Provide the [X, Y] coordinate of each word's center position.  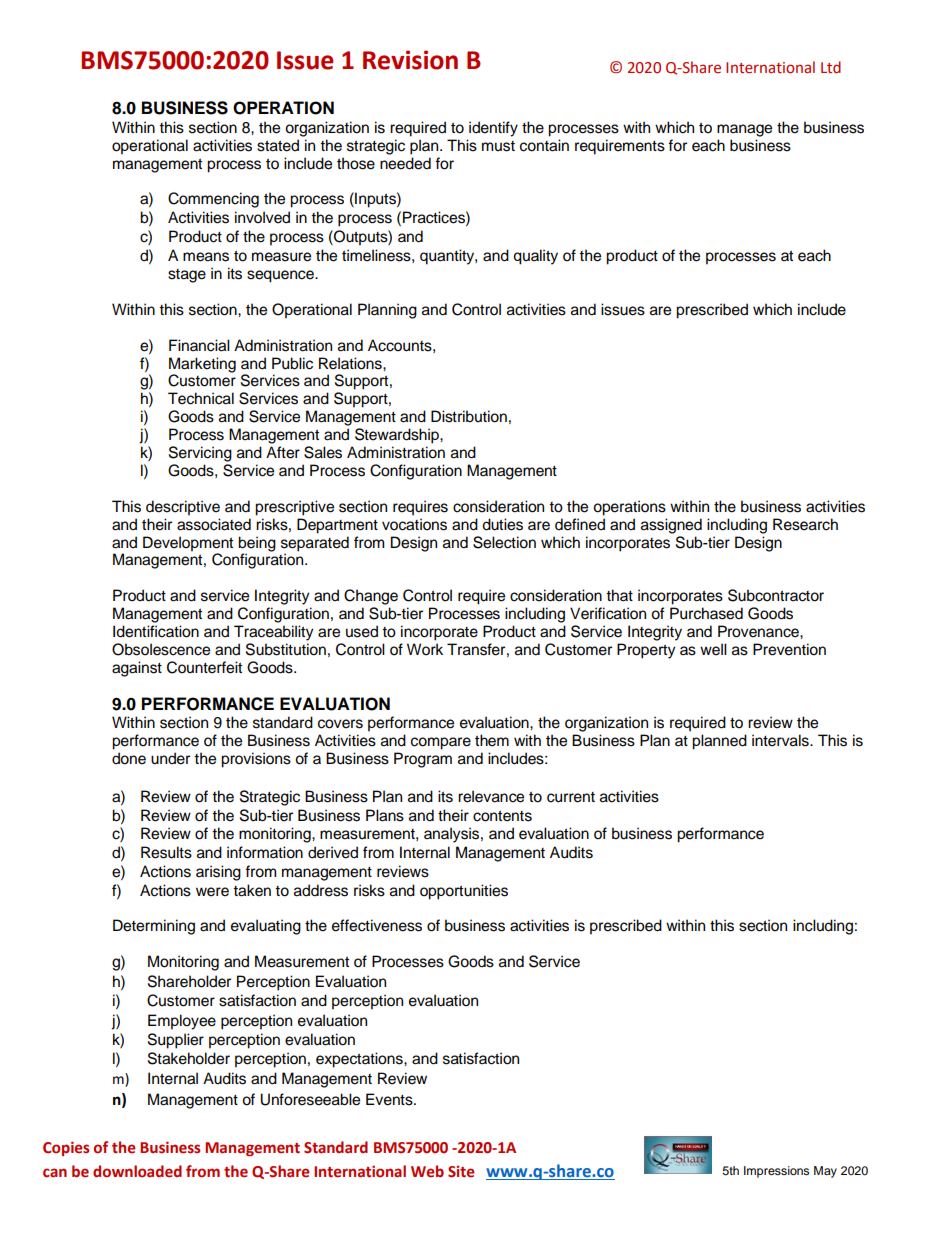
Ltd [831, 67]
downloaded [137, 1171]
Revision [410, 60]
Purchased [706, 613]
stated [278, 145]
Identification [156, 631]
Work [425, 649]
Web [427, 1171]
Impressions [776, 1172]
